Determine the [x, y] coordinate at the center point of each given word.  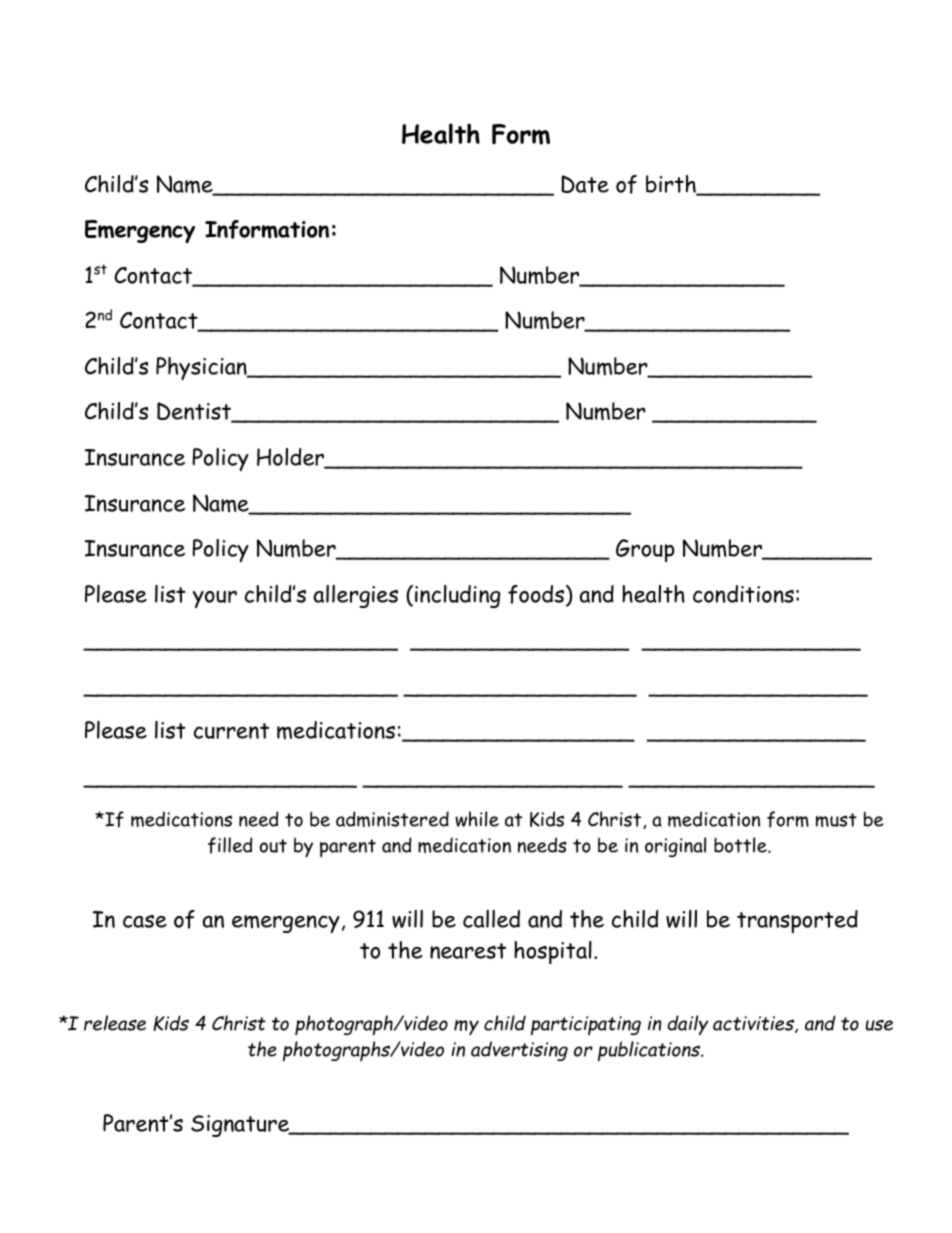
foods [536, 594]
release [115, 1023]
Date [585, 184]
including [458, 596]
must [836, 820]
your [215, 599]
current [231, 731]
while [477, 819]
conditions [743, 594]
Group [645, 550]
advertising [519, 1051]
